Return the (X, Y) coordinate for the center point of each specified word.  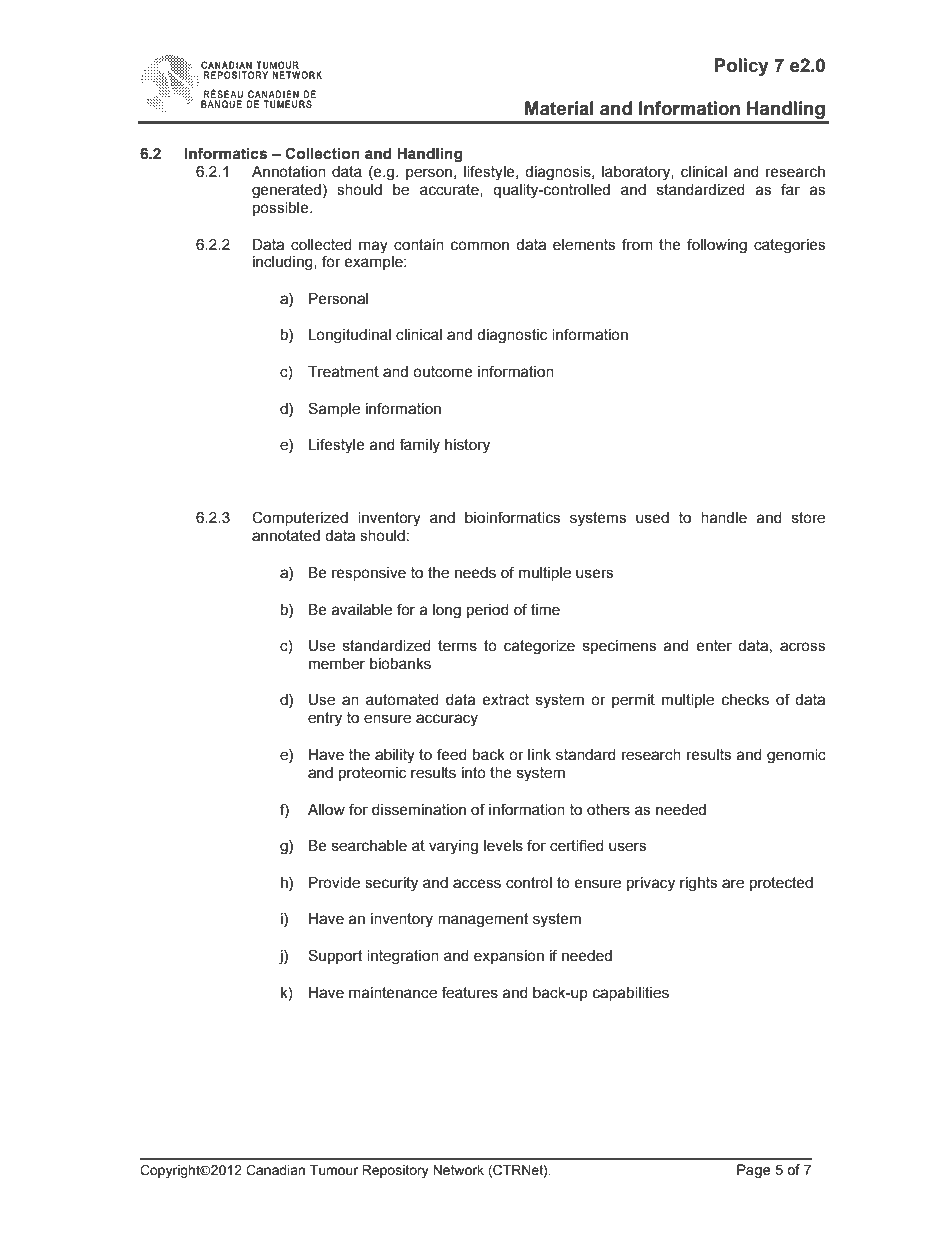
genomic (796, 756)
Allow (326, 810)
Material (559, 108)
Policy (742, 67)
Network (458, 1170)
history (467, 446)
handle (724, 518)
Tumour (334, 1170)
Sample (334, 409)
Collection (322, 153)
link (539, 754)
